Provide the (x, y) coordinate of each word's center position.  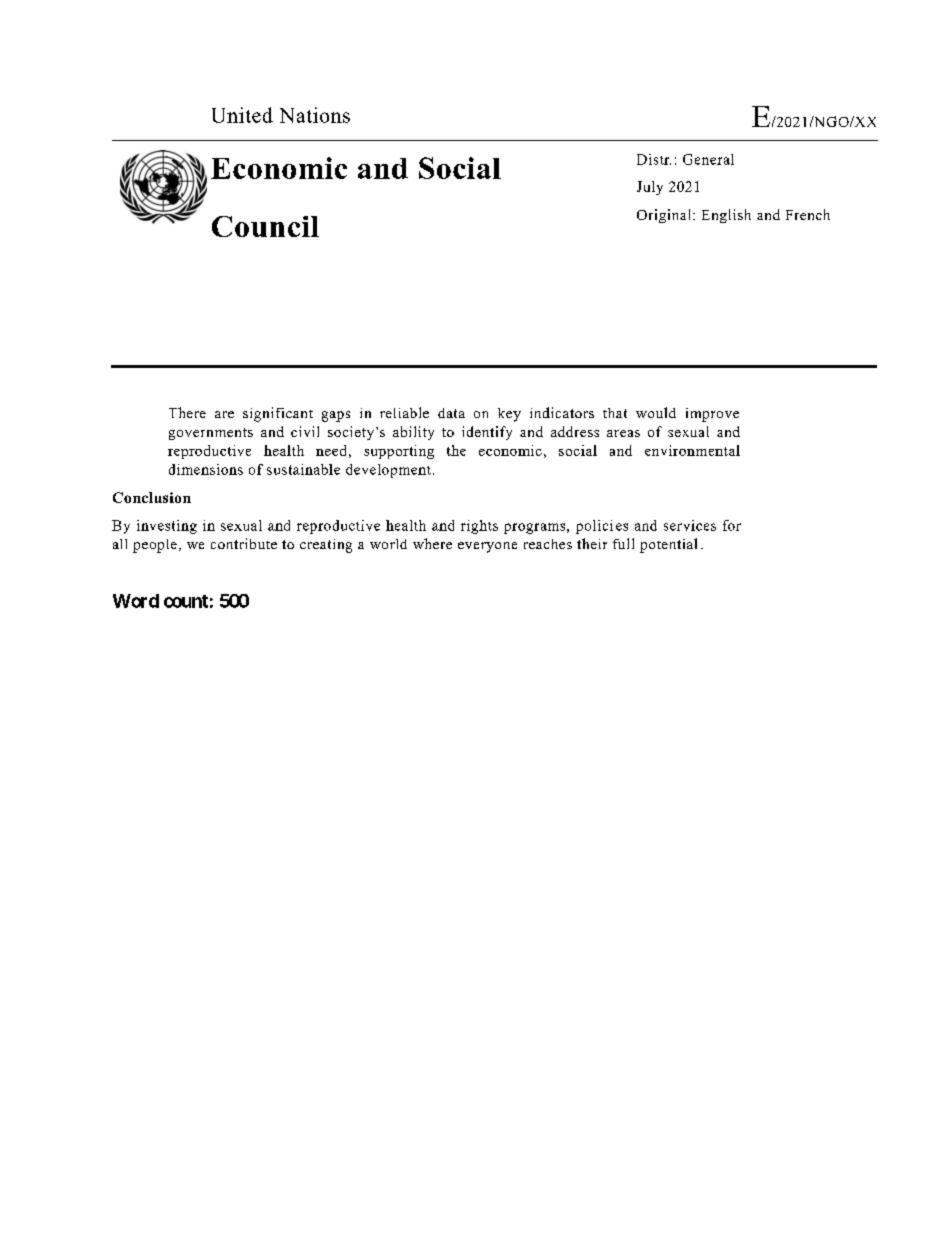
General (708, 159)
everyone (487, 547)
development (388, 471)
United (242, 115)
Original (665, 216)
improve (712, 415)
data (451, 413)
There (187, 412)
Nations (315, 115)
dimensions (206, 469)
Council (265, 226)
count (186, 601)
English (726, 216)
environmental (692, 450)
